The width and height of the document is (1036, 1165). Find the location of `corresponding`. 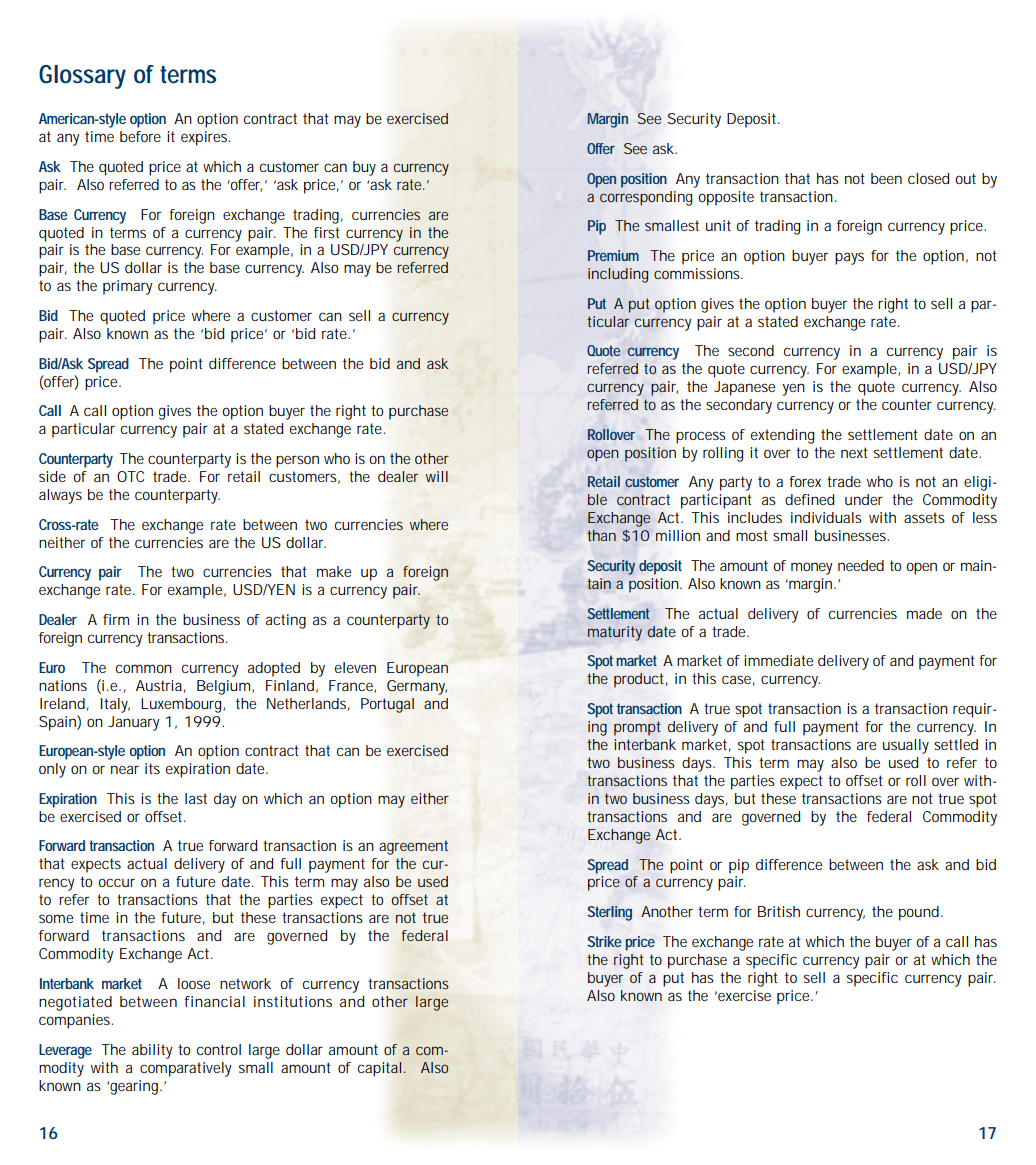

corresponding is located at coordinates (646, 198).
